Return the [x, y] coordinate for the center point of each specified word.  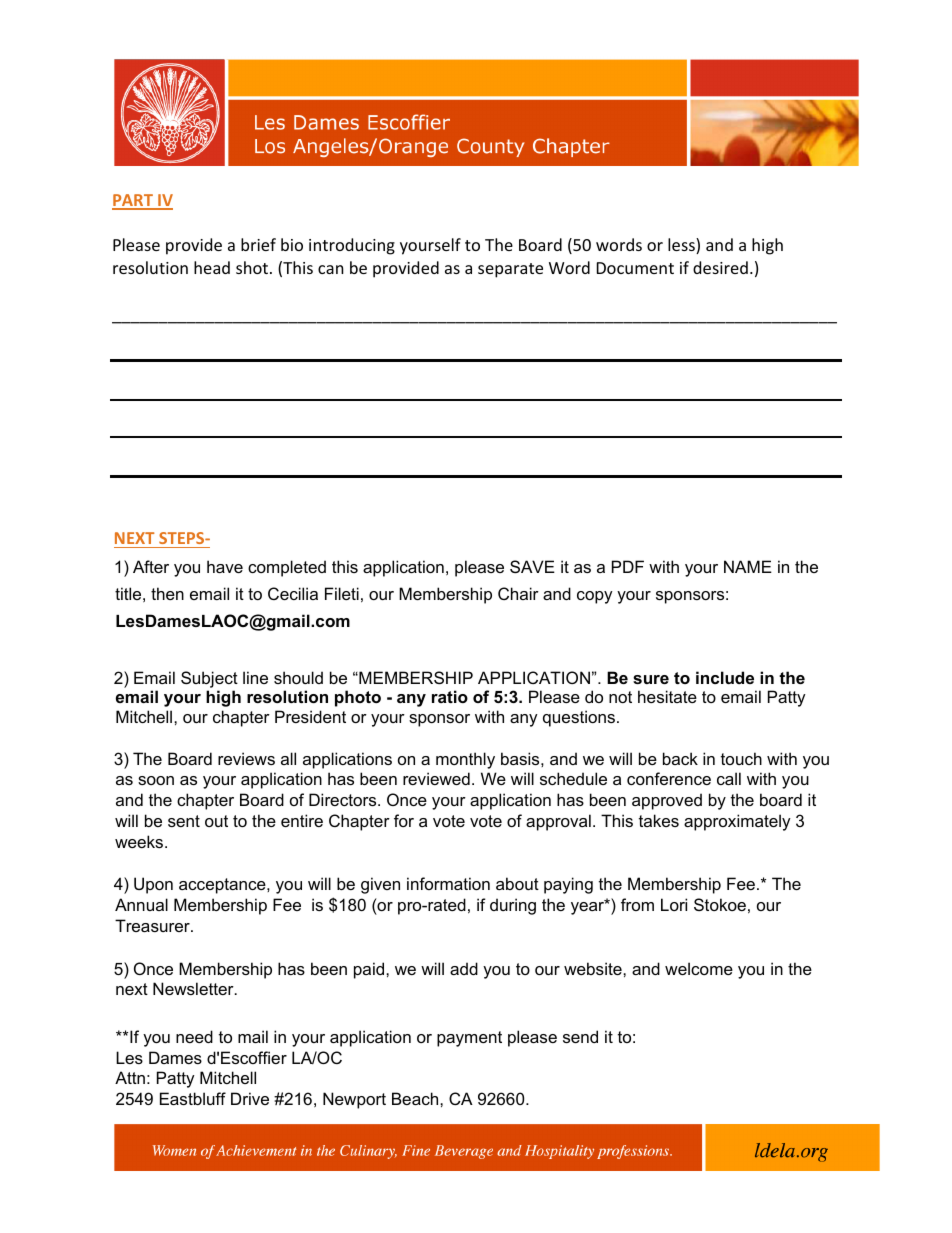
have [225, 566]
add [464, 968]
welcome [699, 968]
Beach [416, 1098]
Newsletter [194, 988]
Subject [209, 679]
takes [659, 820]
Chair [518, 593]
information [448, 883]
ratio [450, 696]
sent [184, 821]
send [580, 1036]
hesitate [667, 696]
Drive [250, 1098]
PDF [628, 566]
